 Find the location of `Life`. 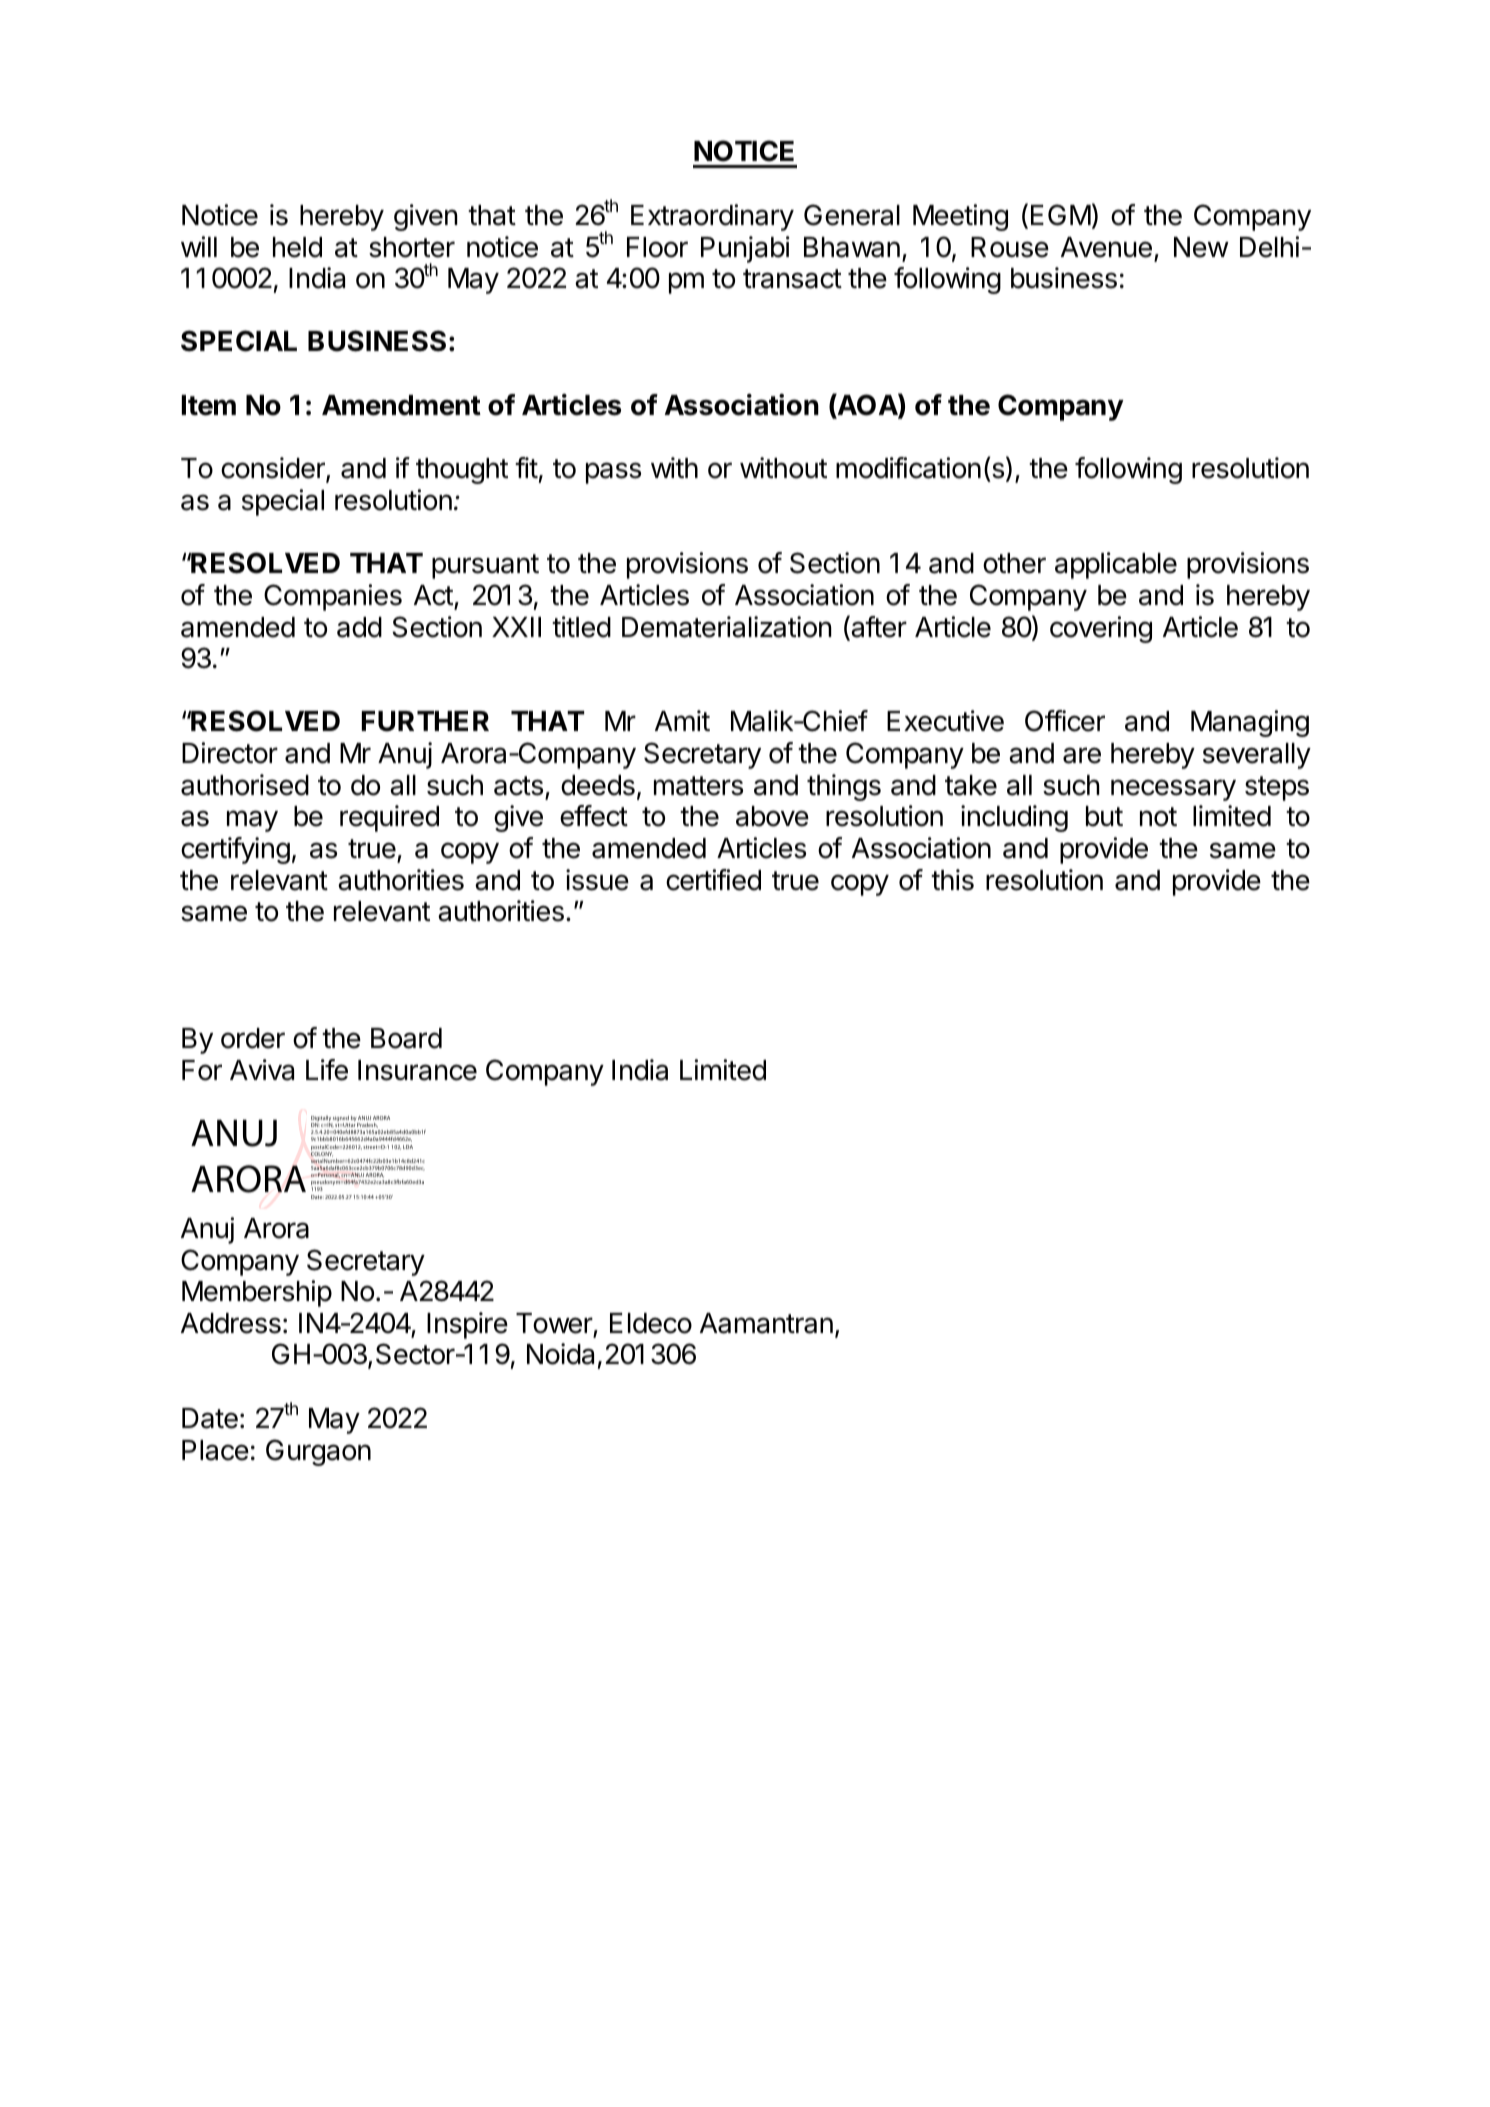

Life is located at coordinates (327, 1070).
